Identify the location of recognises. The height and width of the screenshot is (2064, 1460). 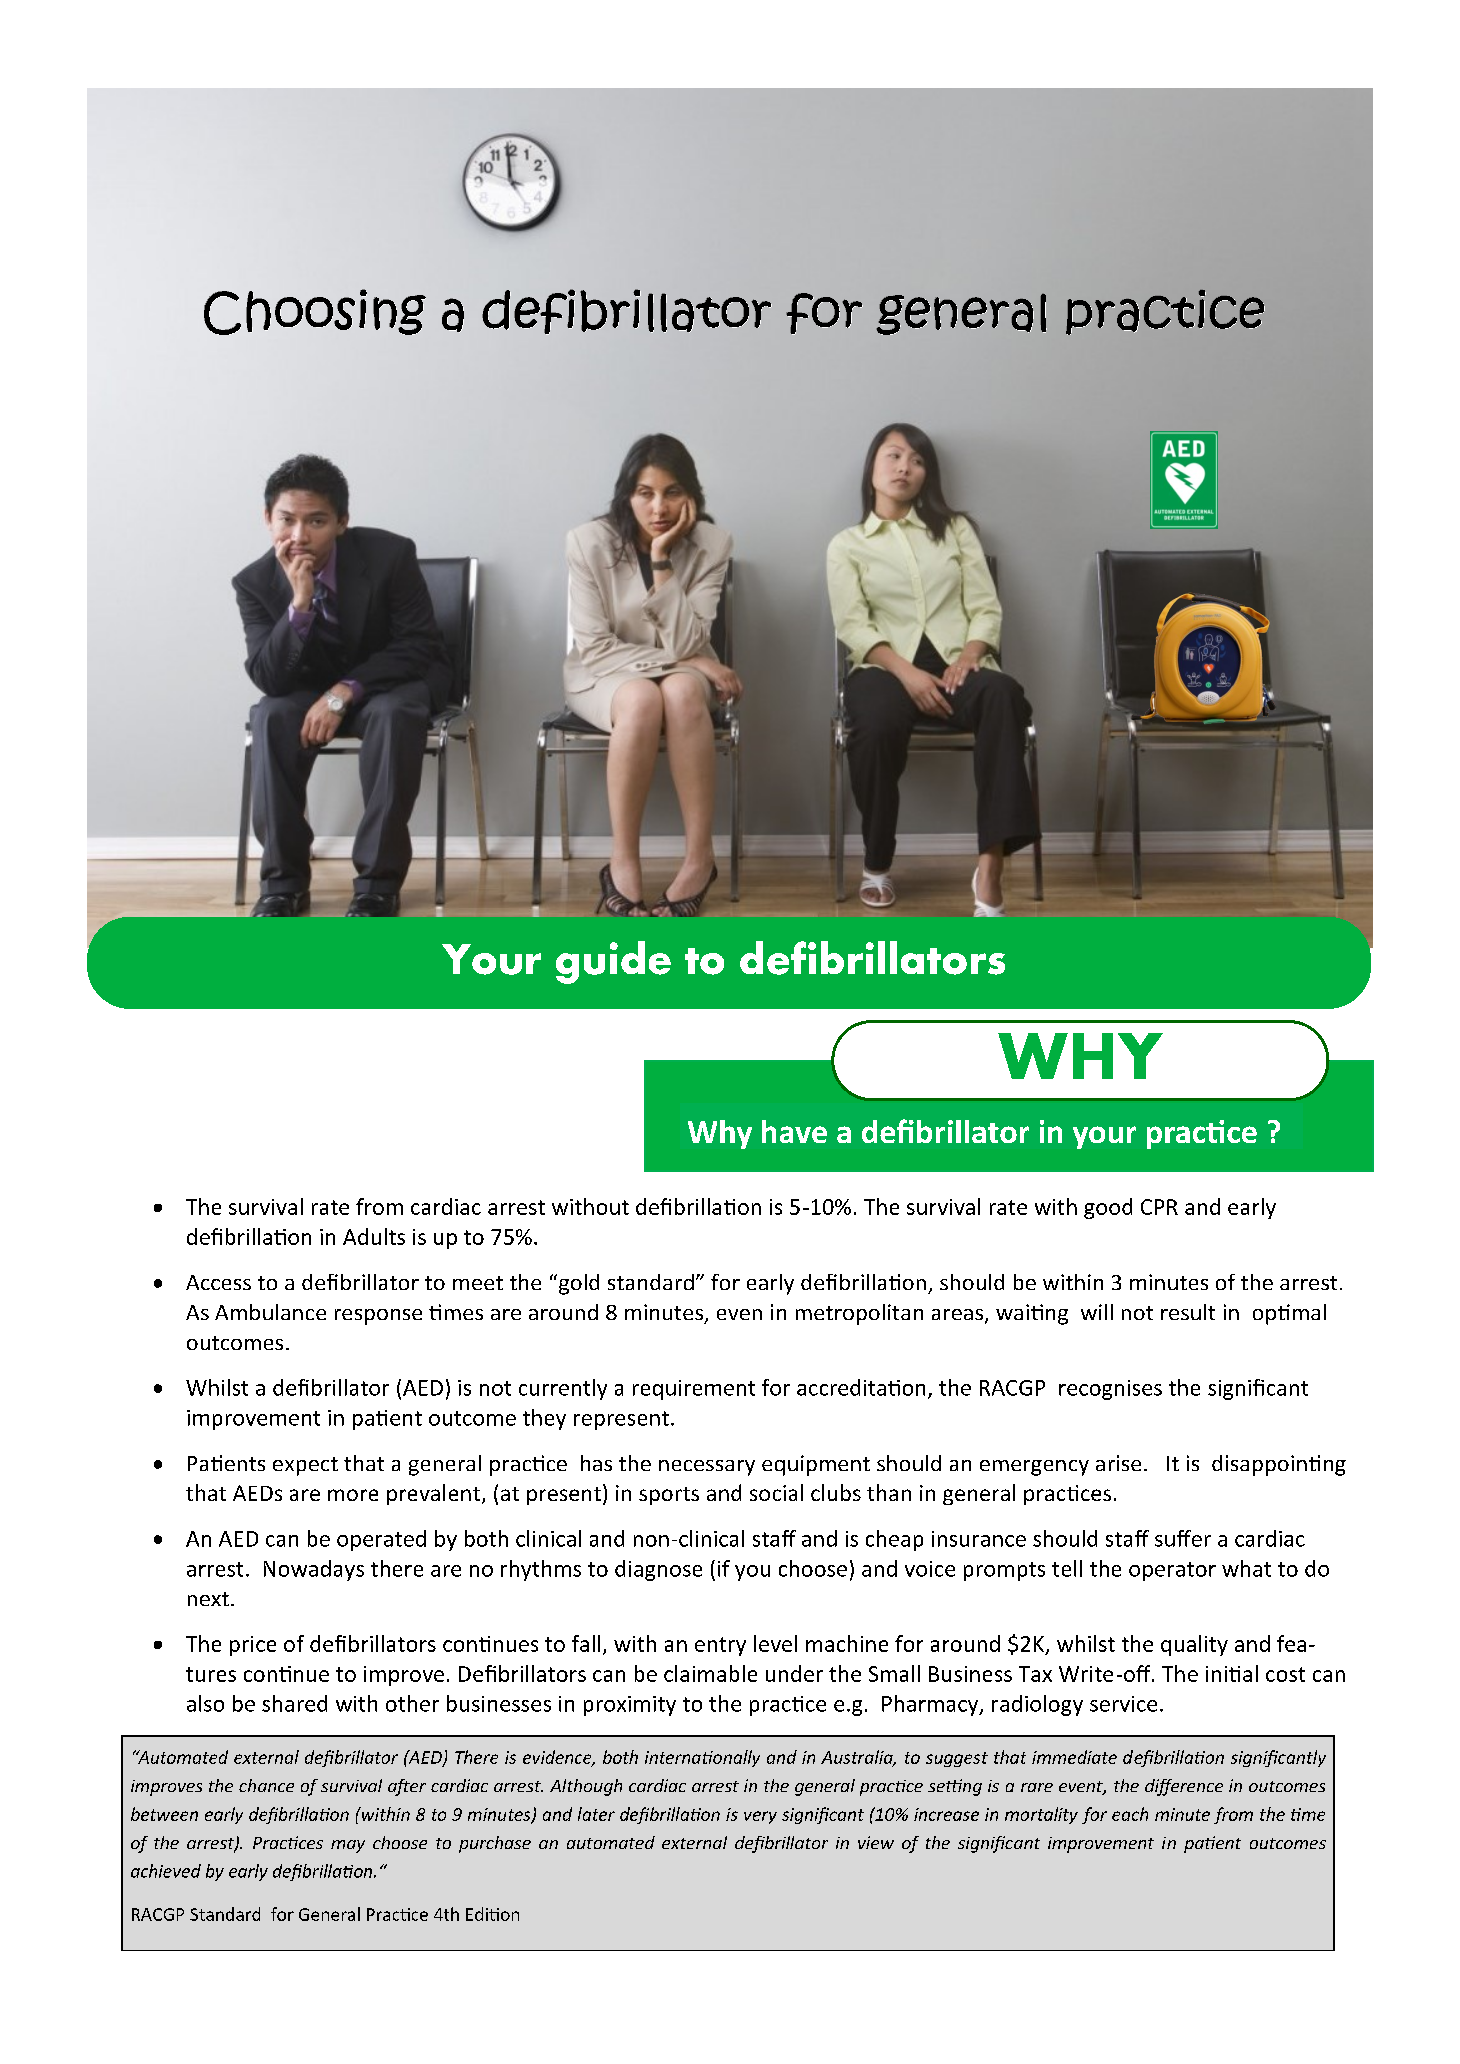
(1110, 1390).
